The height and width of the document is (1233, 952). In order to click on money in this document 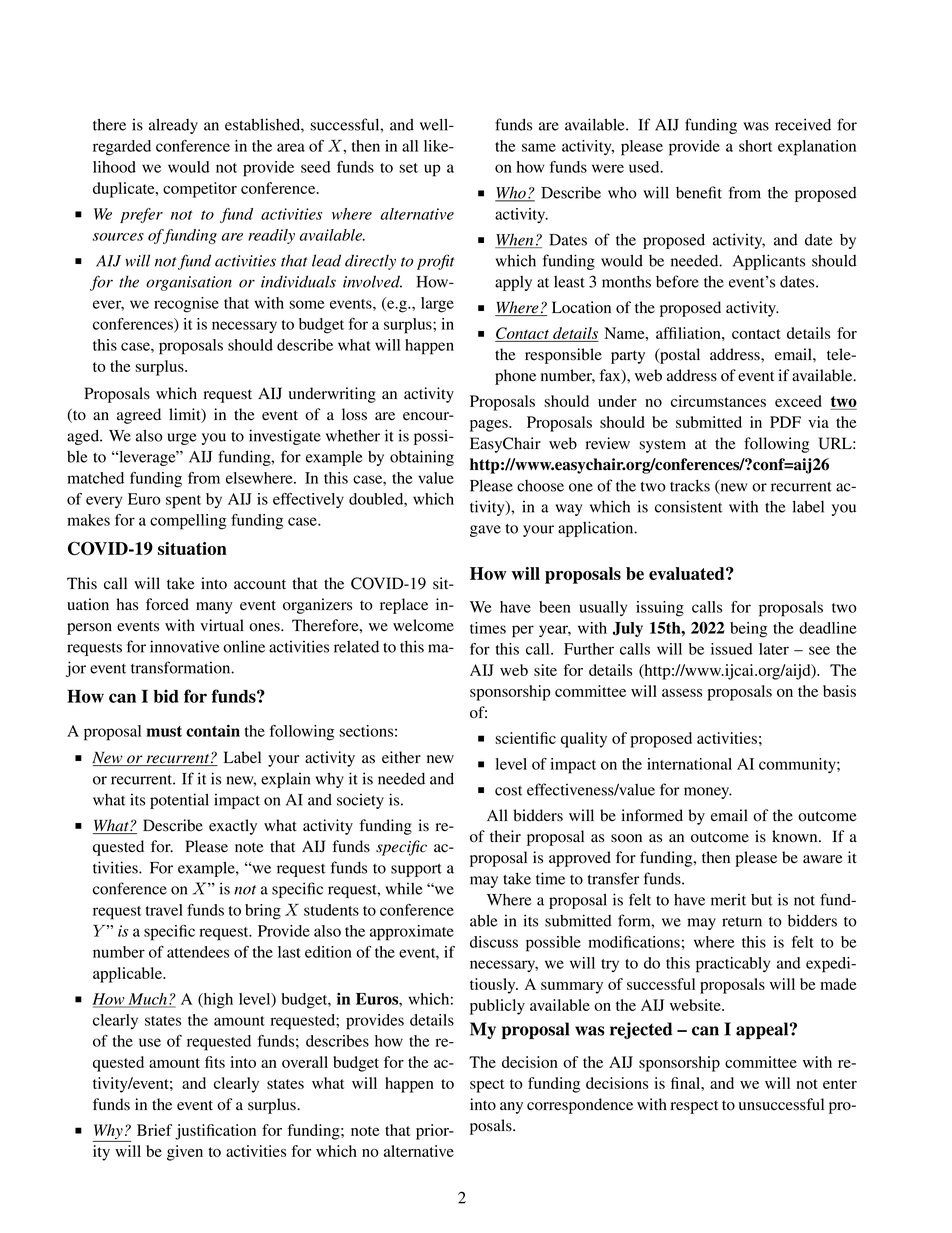, I will do `click(708, 793)`.
